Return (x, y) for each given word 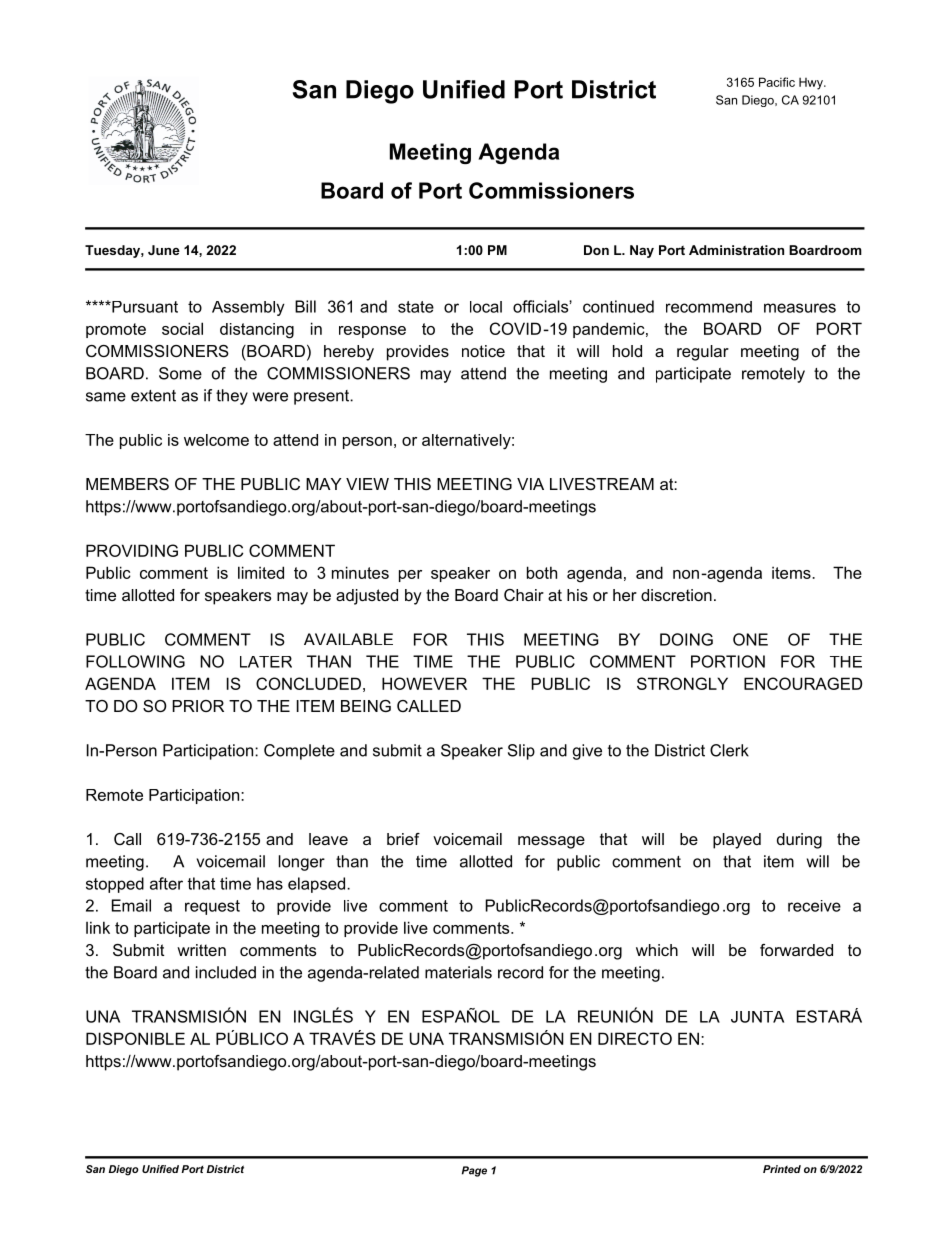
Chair (524, 595)
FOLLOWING (135, 661)
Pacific (777, 82)
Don (596, 250)
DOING (686, 639)
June (164, 250)
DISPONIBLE (135, 1038)
